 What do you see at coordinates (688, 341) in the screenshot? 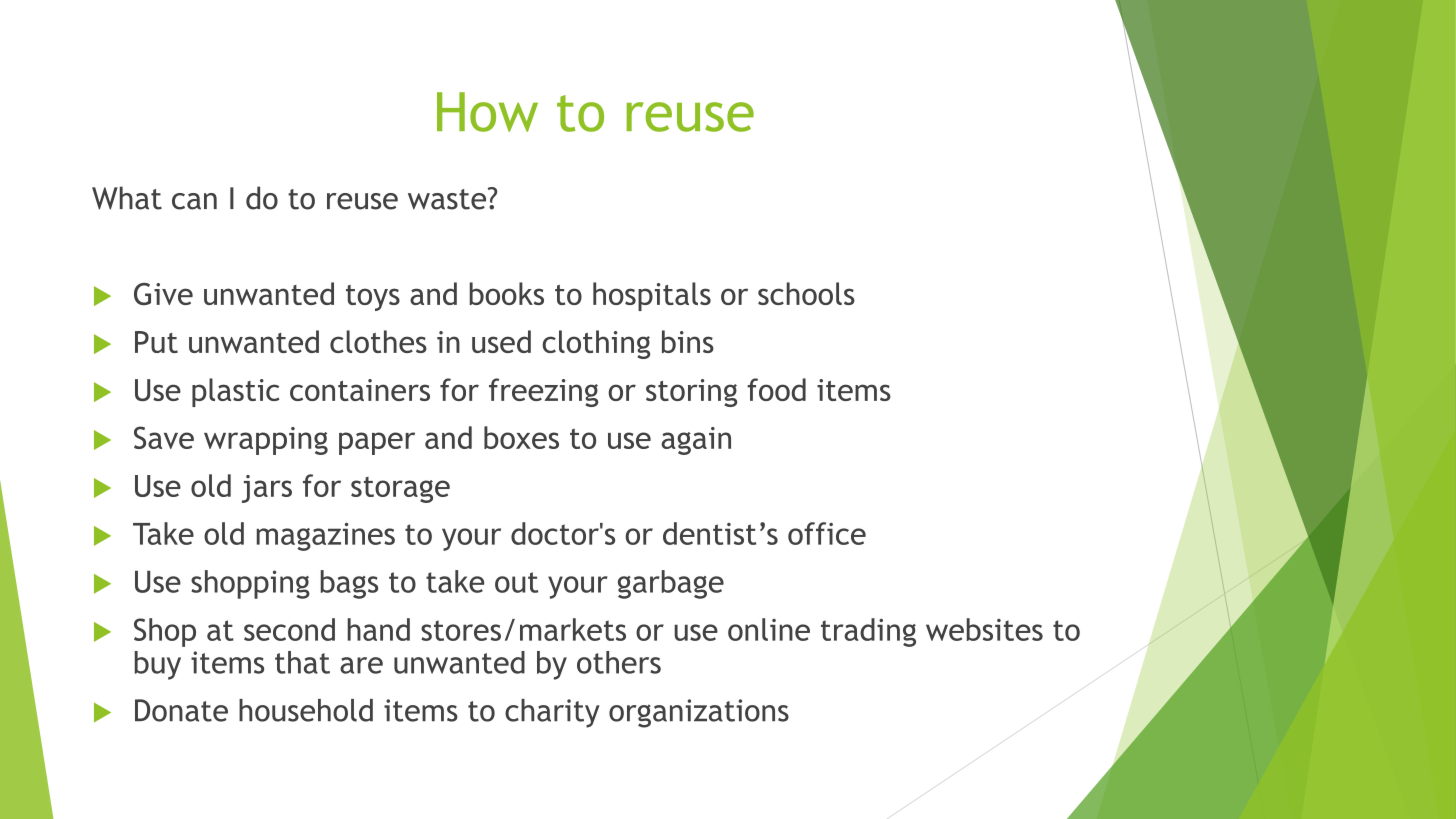
I see `bins` at bounding box center [688, 341].
